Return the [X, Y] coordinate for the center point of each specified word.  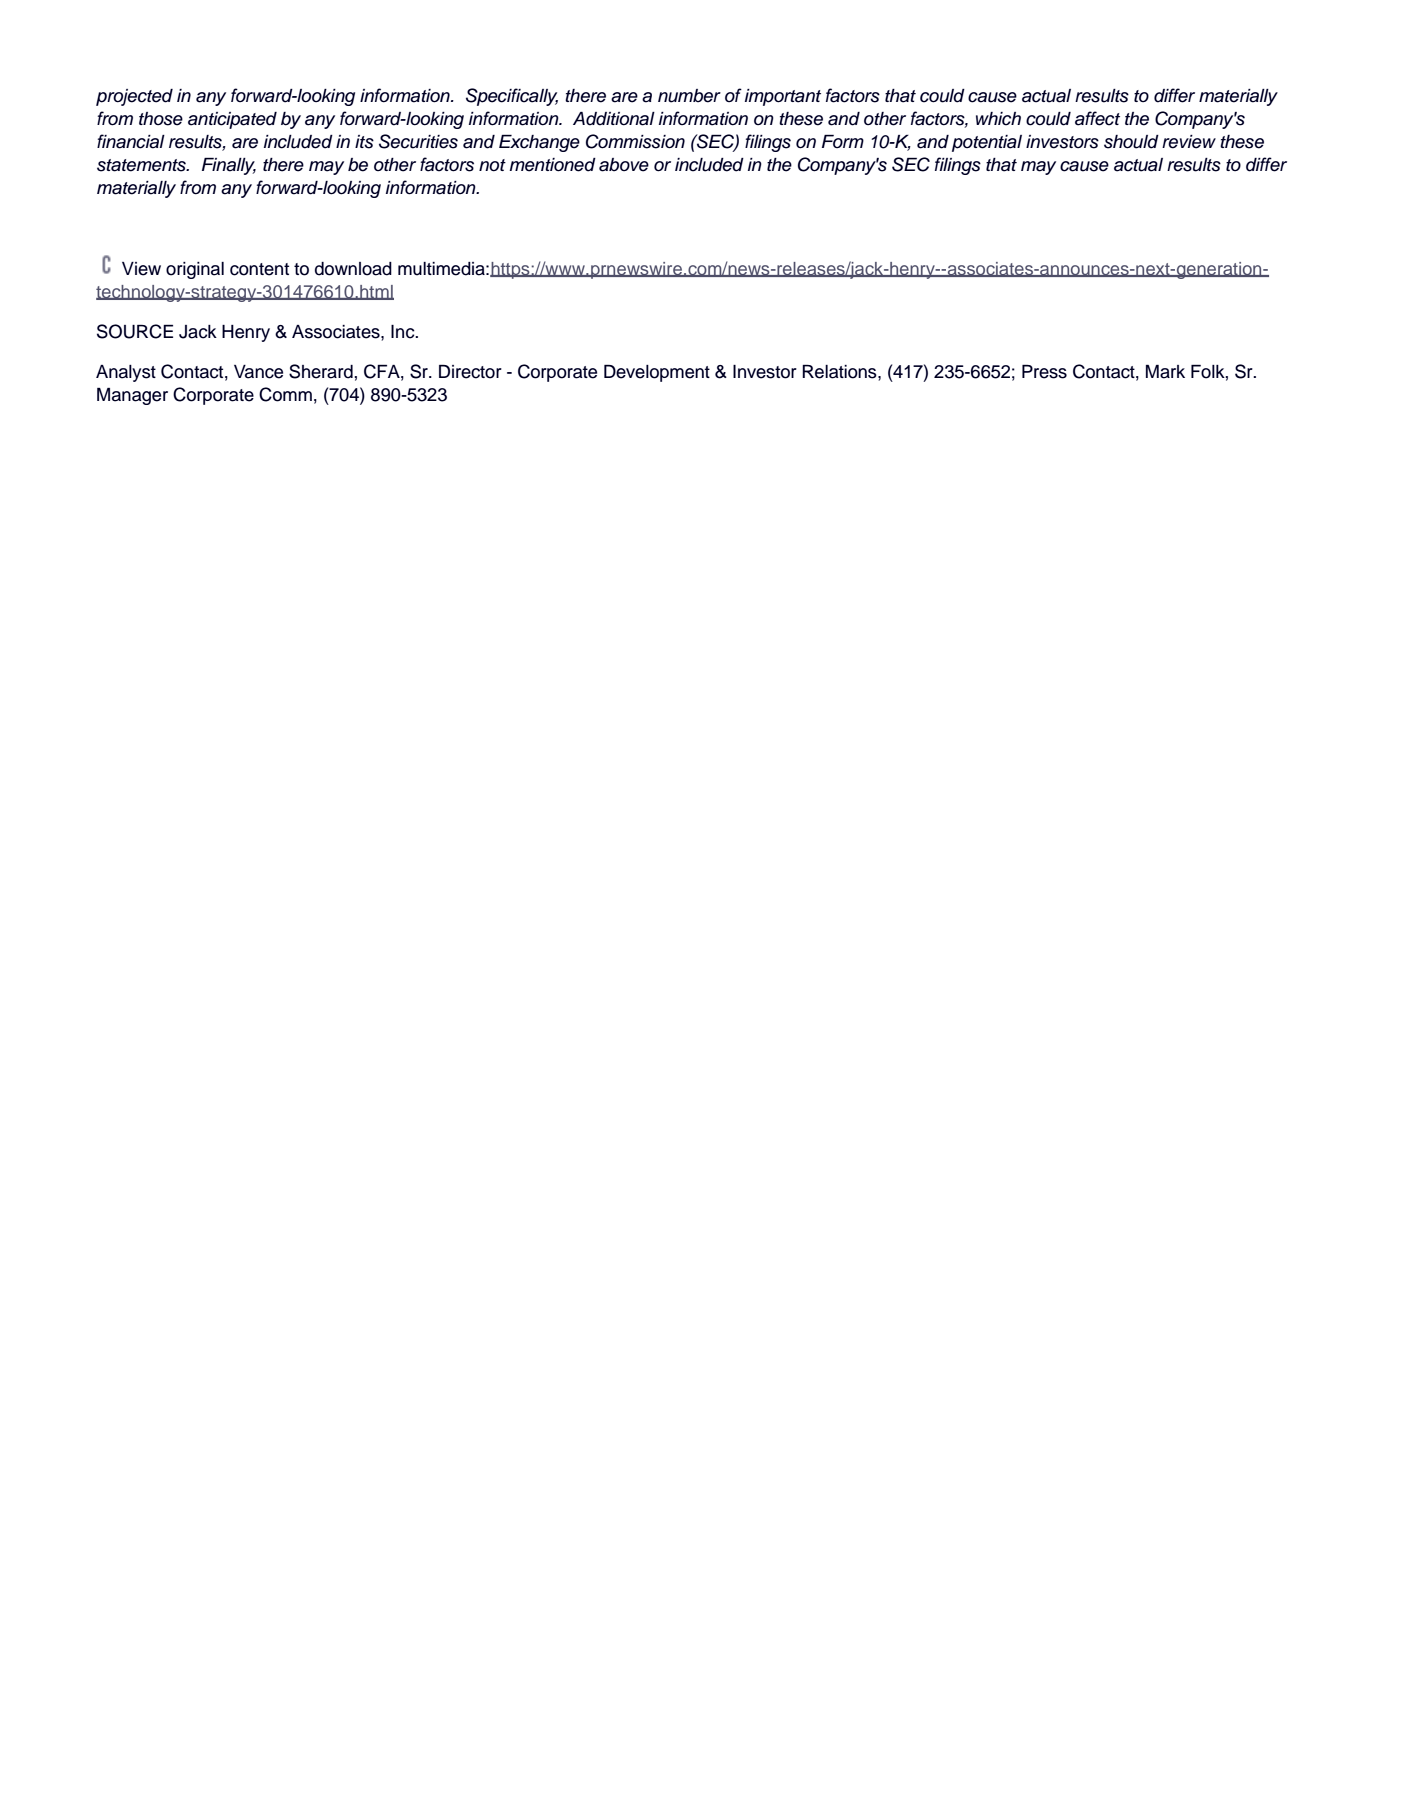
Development [657, 373]
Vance [258, 372]
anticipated [232, 120]
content [259, 269]
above [624, 165]
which [998, 119]
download [353, 269]
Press [1044, 372]
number [689, 96]
